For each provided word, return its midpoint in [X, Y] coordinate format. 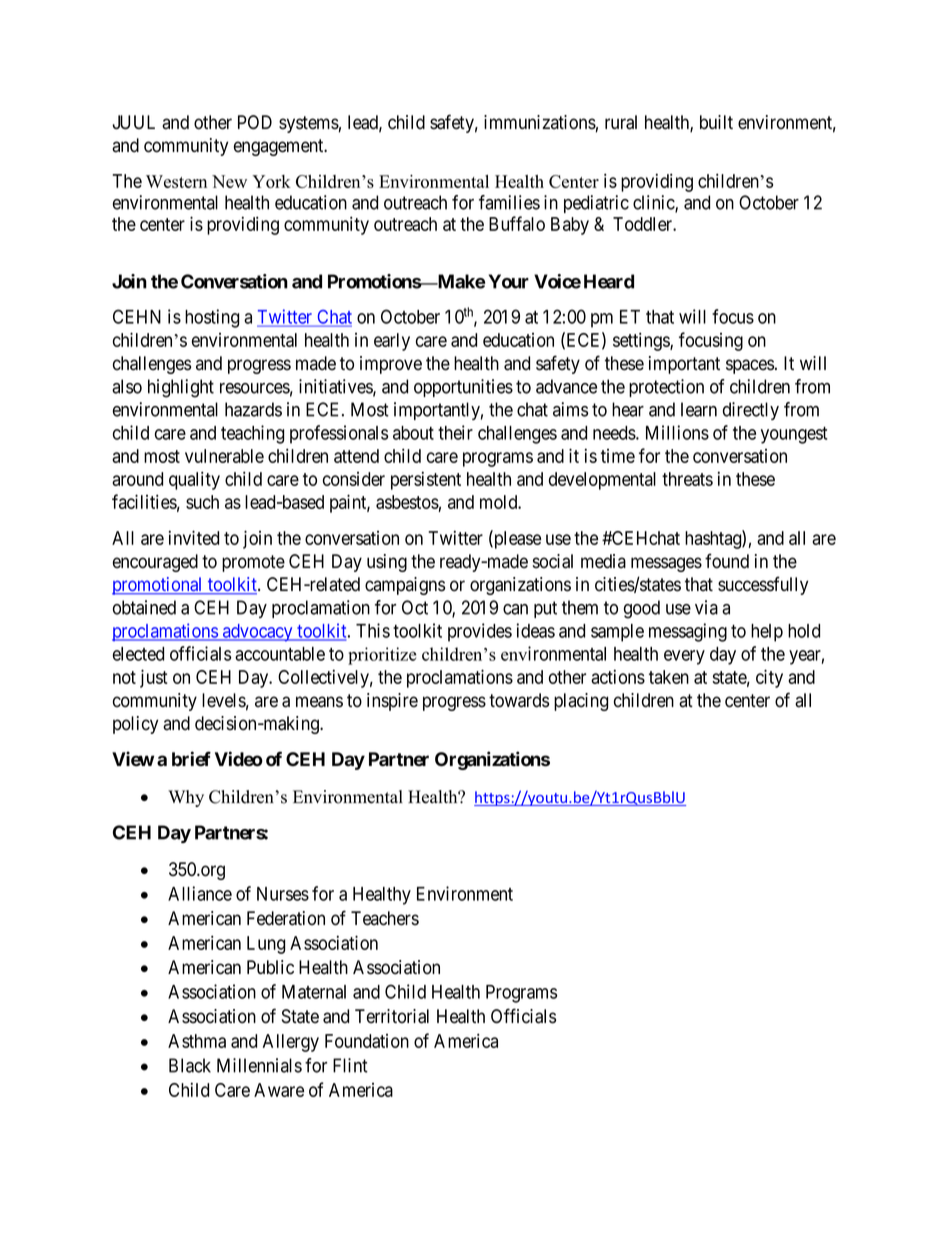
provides [480, 632]
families [509, 202]
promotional [158, 586]
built [716, 122]
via [706, 607]
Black [190, 1065]
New [229, 181]
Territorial [392, 1016]
